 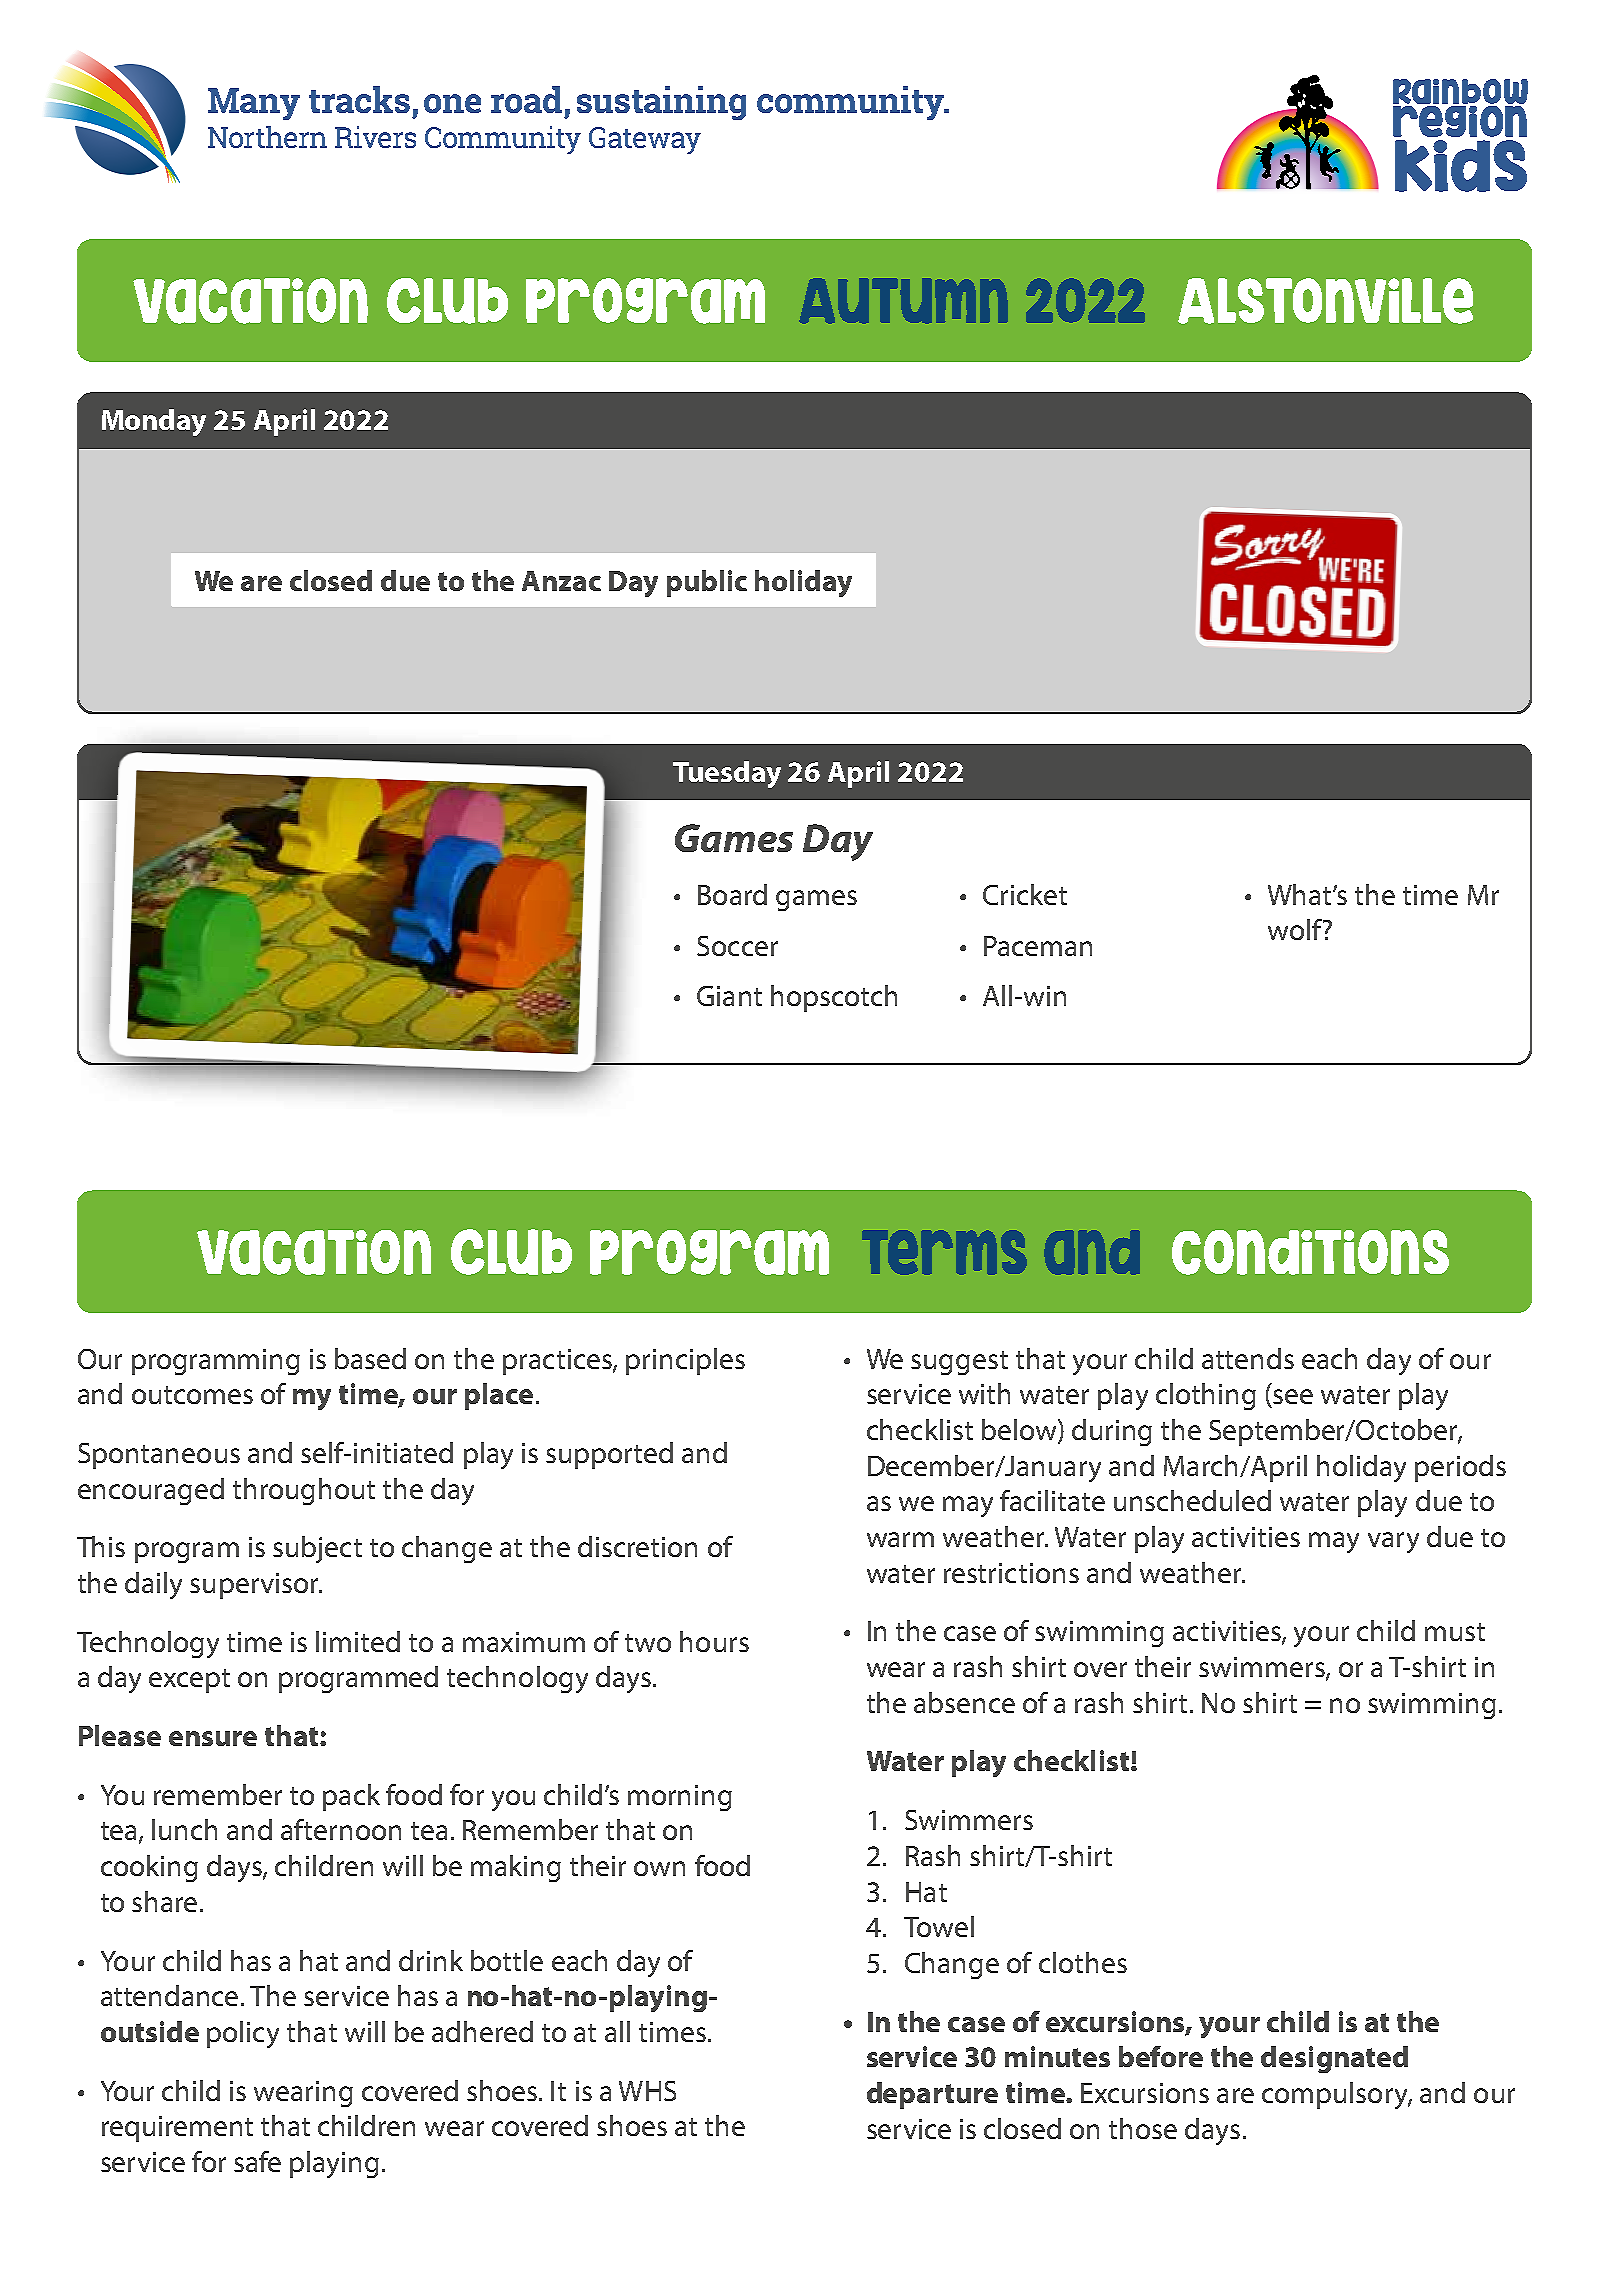 What do you see at coordinates (561, 581) in the image?
I see `Anzac` at bounding box center [561, 581].
